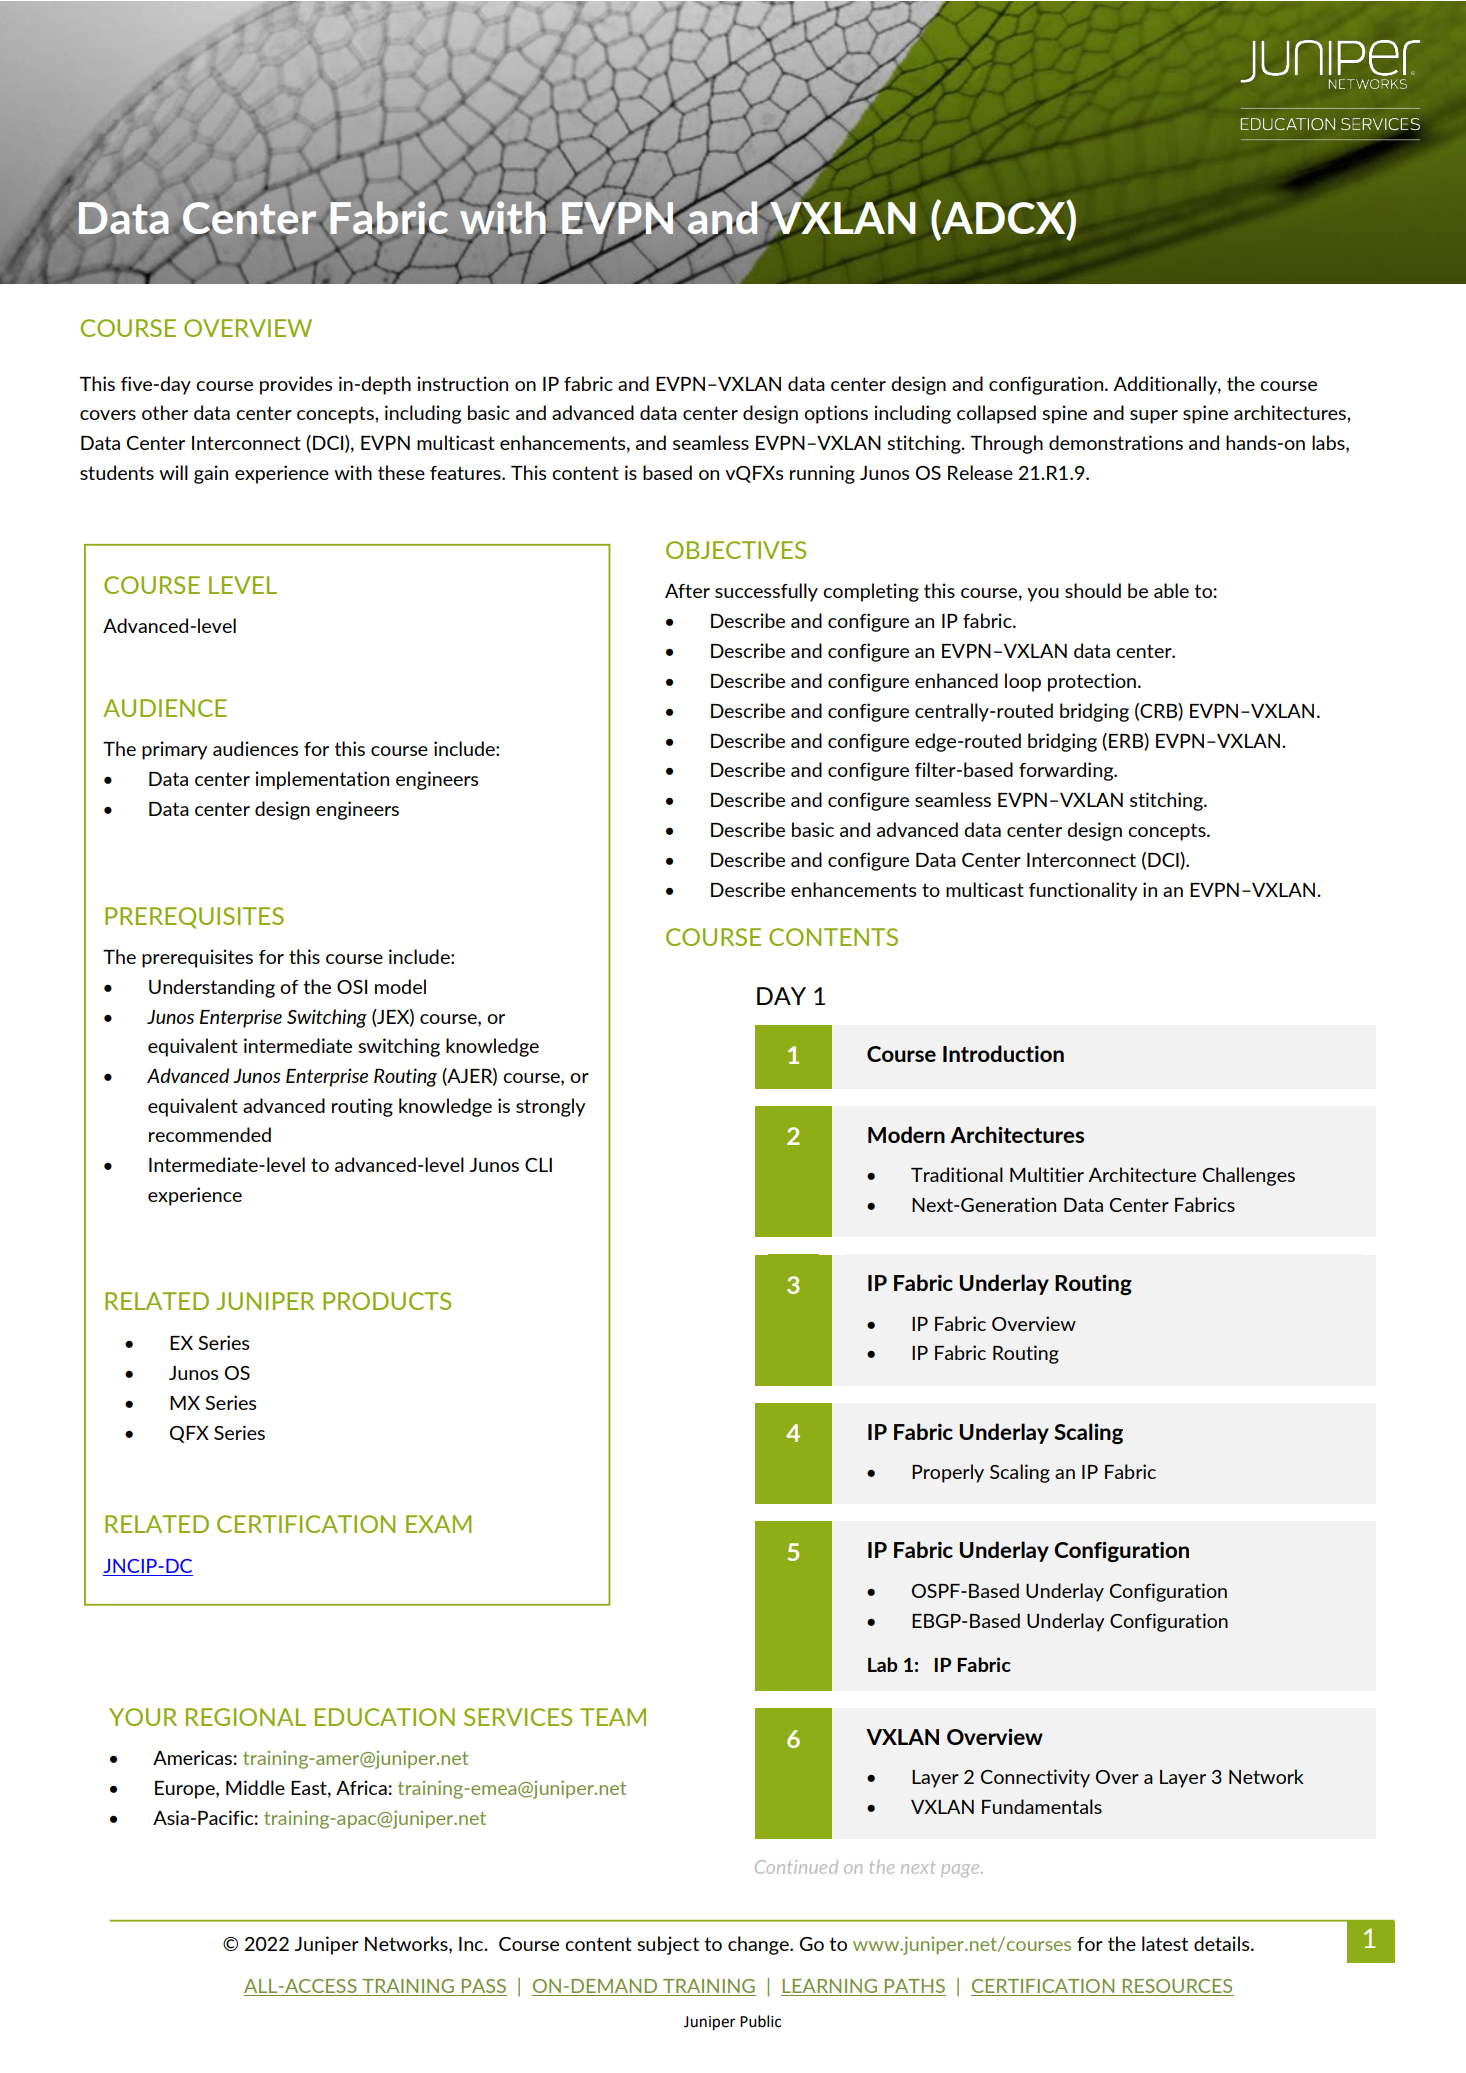  Describe the element at coordinates (668, 1945) in the document. I see `subject` at that location.
